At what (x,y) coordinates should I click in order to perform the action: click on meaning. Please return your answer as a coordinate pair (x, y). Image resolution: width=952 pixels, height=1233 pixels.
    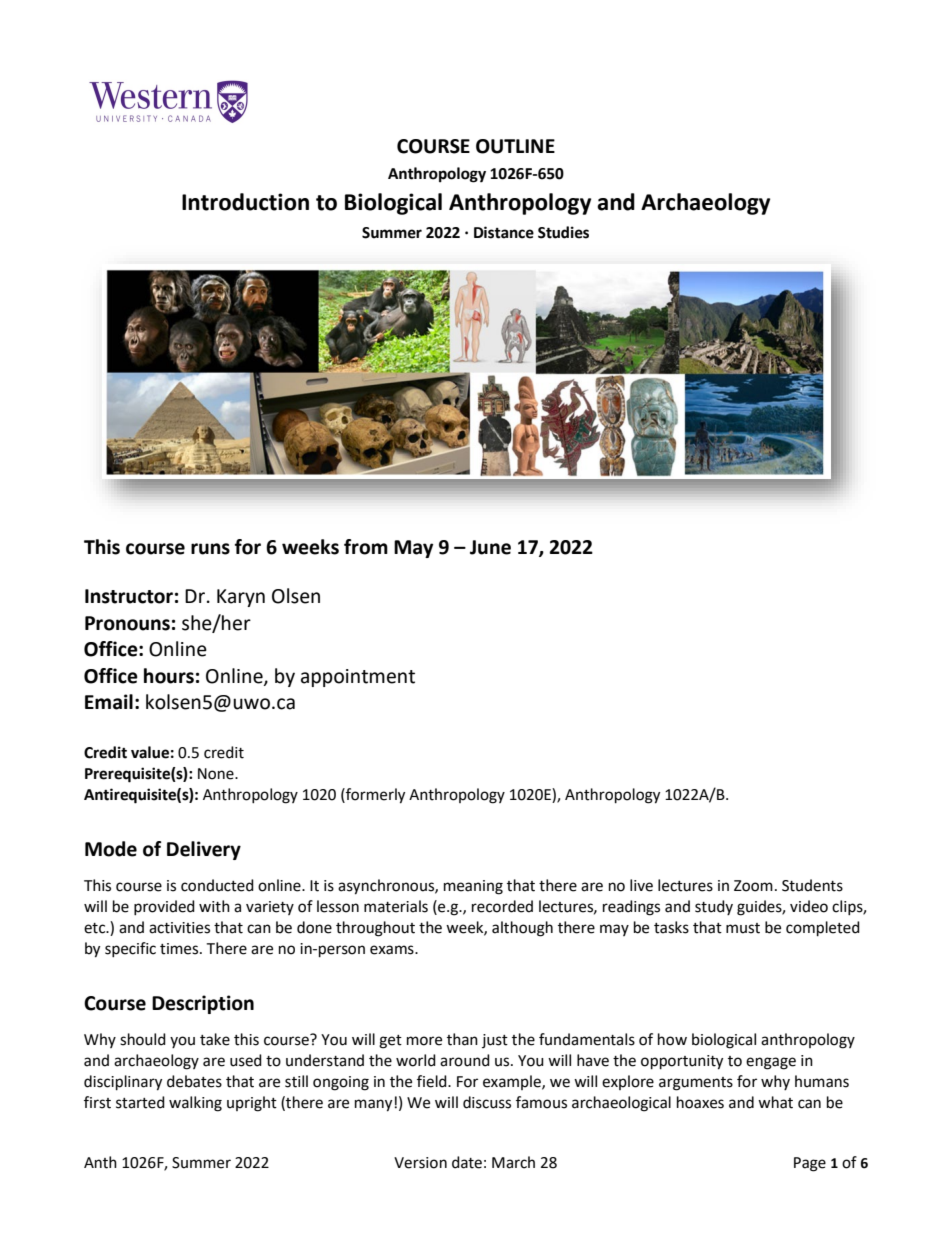
    Looking at the image, I should click on (473, 887).
